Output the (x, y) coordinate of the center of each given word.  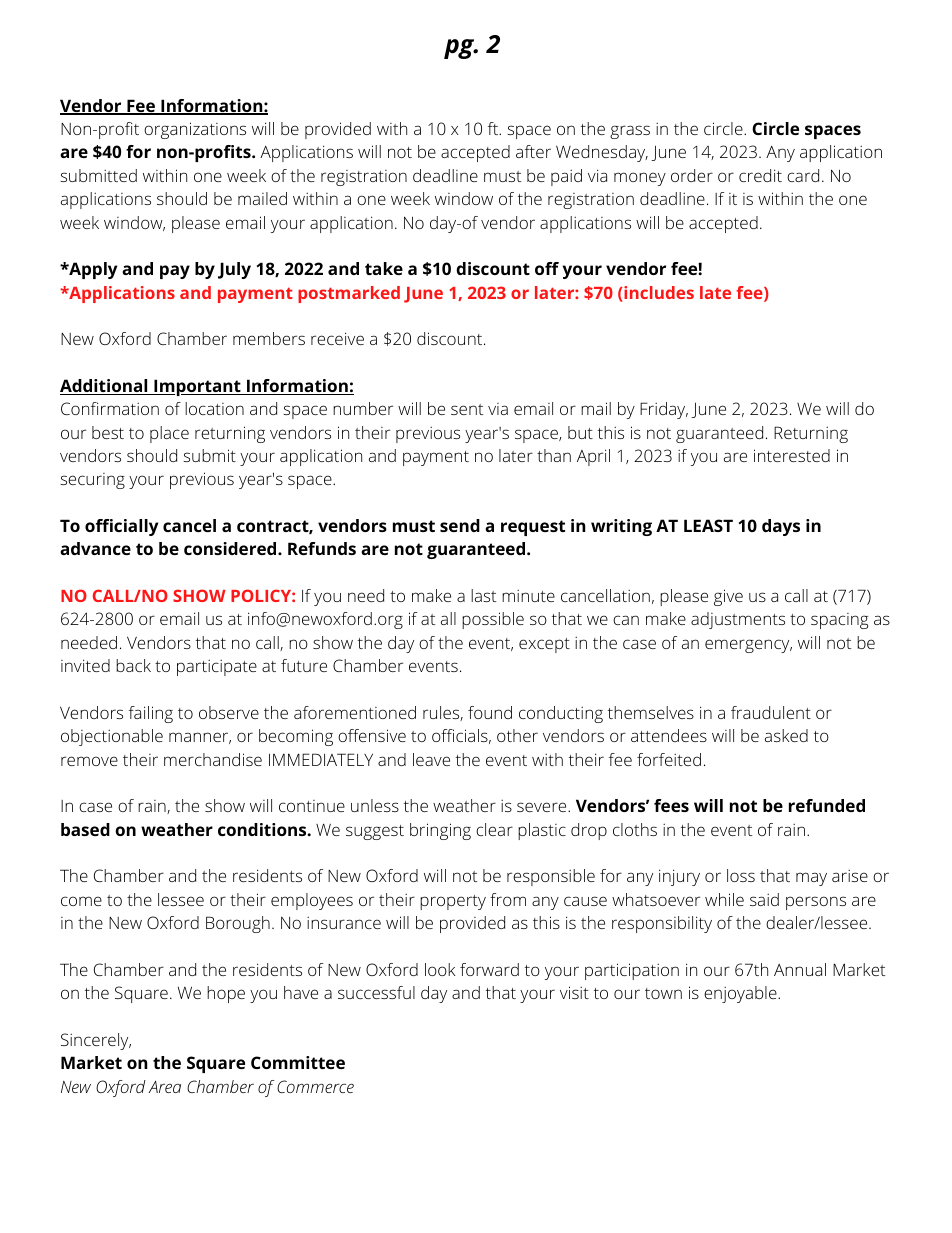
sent (467, 409)
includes (658, 294)
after (533, 151)
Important (197, 387)
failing (151, 714)
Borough (238, 924)
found (490, 712)
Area (165, 1087)
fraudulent (771, 712)
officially (121, 527)
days (781, 527)
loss (741, 875)
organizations (195, 130)
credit (760, 175)
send (460, 525)
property (453, 902)
